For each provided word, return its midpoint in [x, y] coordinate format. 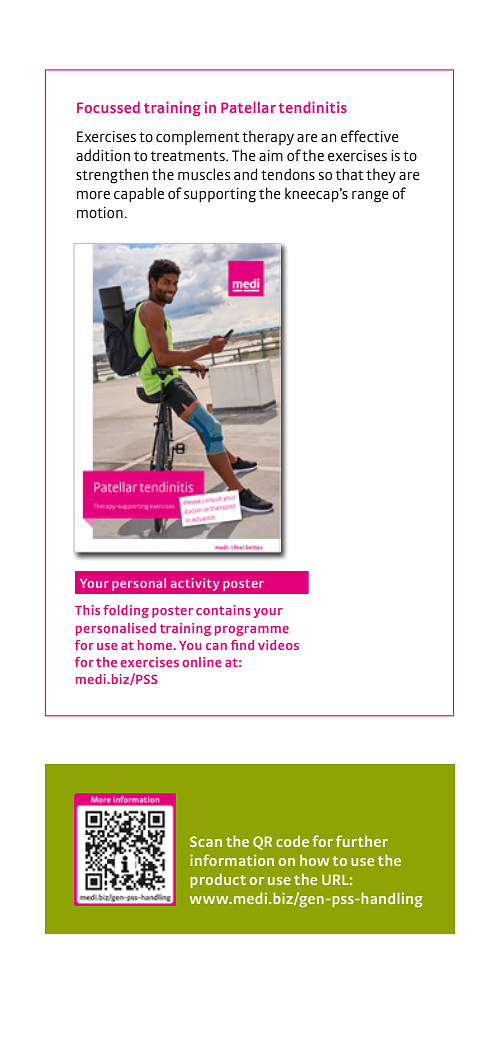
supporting [220, 195]
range [370, 197]
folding [126, 611]
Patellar [248, 107]
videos [278, 645]
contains [223, 610]
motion [101, 212]
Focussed [108, 107]
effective [369, 136]
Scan [206, 841]
